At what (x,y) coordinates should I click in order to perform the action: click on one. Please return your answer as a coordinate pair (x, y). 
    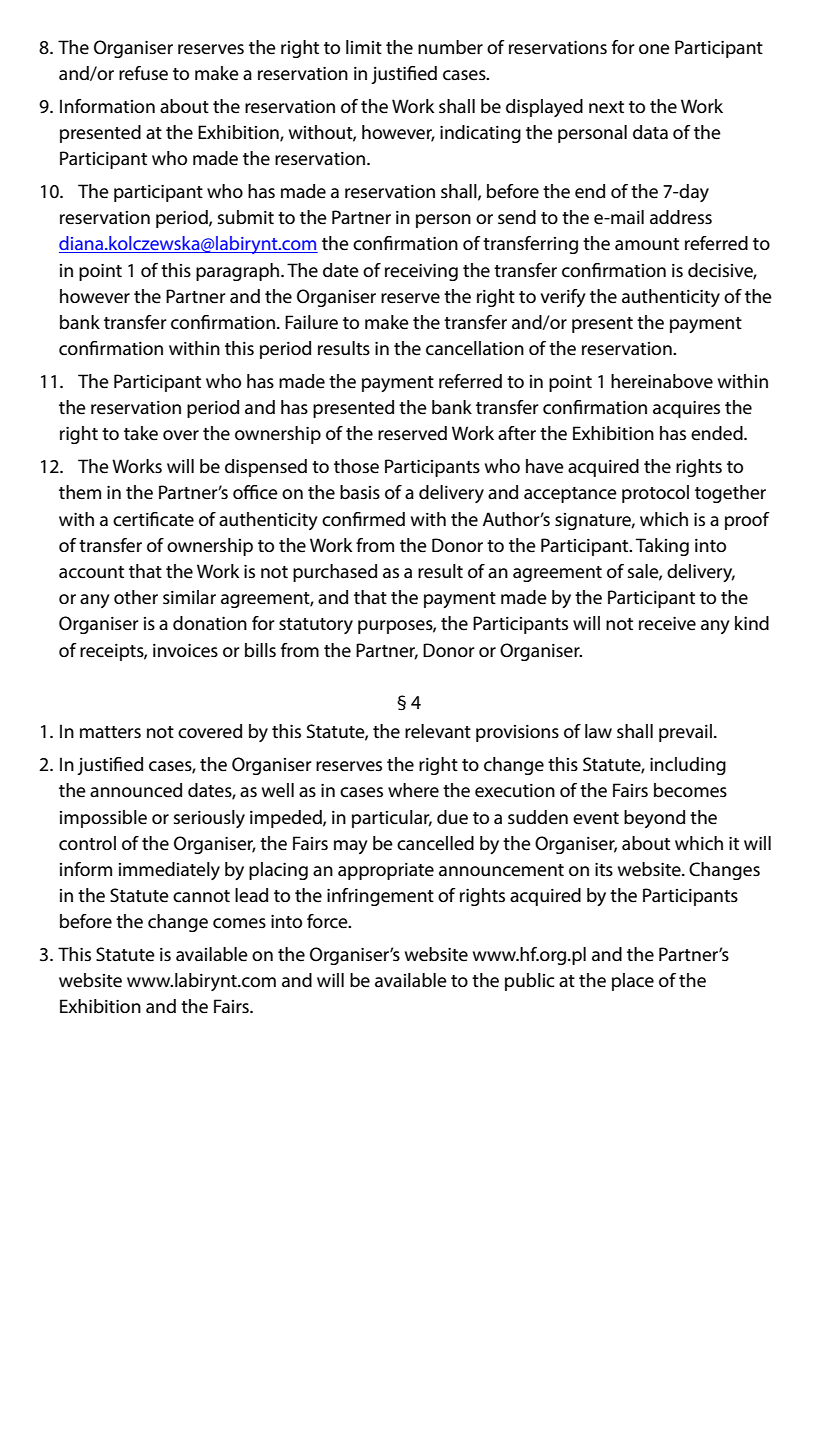
    Looking at the image, I should click on (654, 49).
